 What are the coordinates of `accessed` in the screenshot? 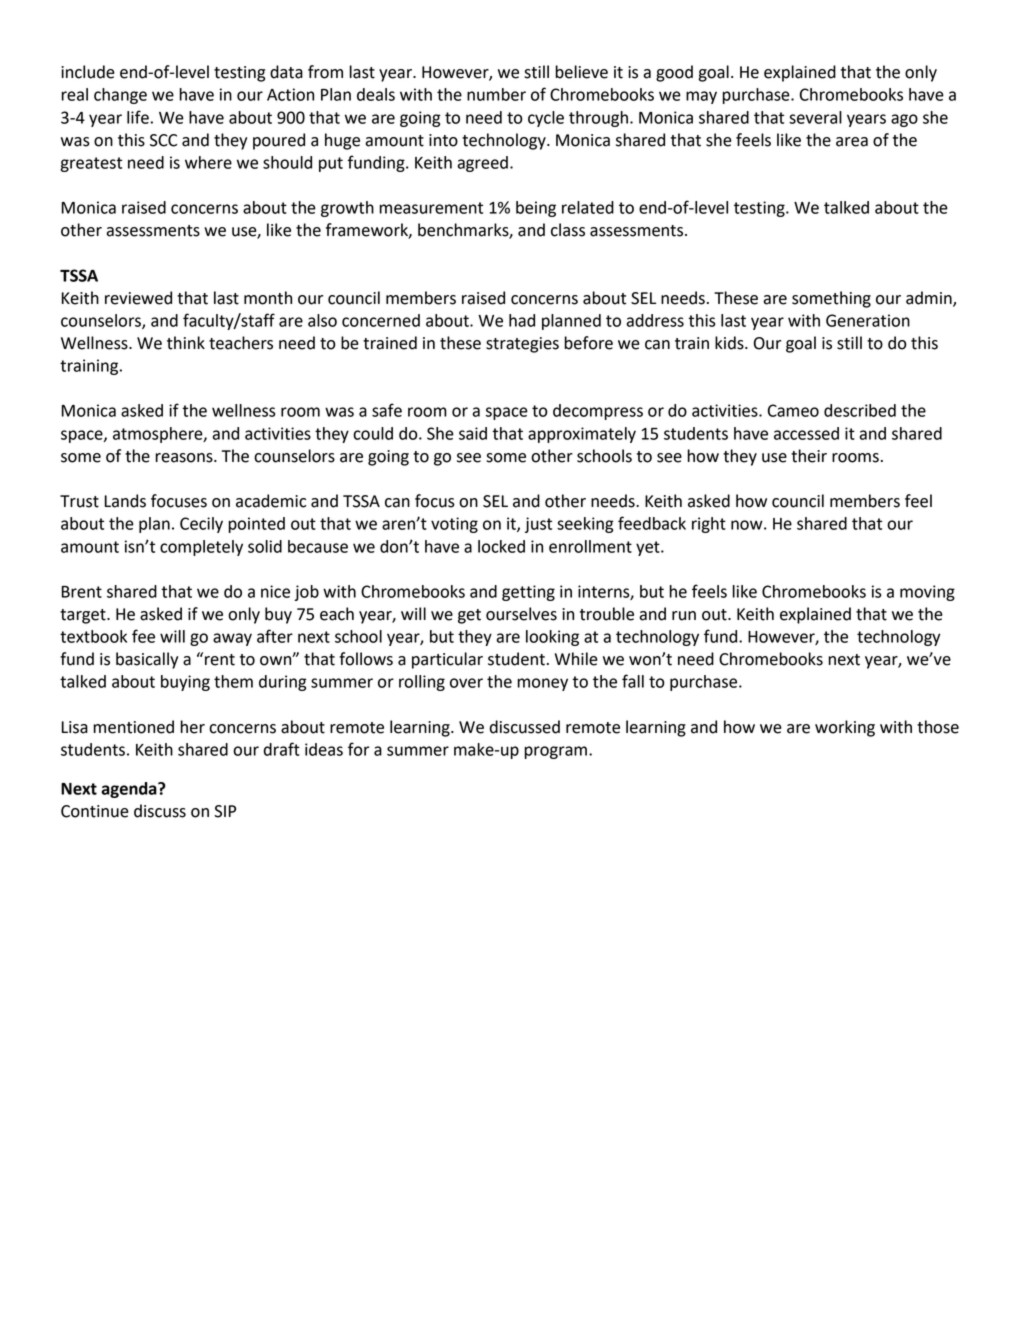 It's located at (806, 433).
